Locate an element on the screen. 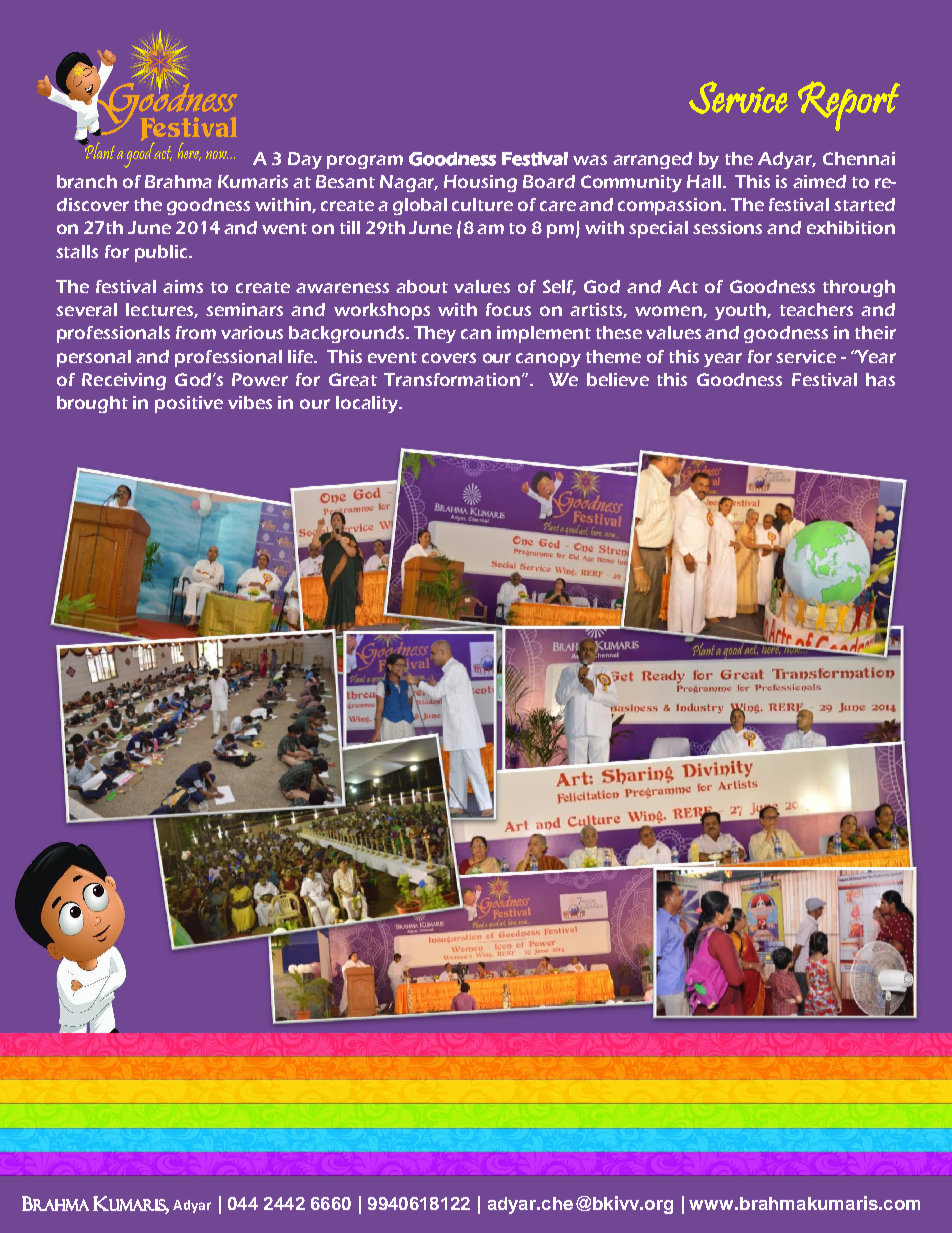  has is located at coordinates (880, 379).
